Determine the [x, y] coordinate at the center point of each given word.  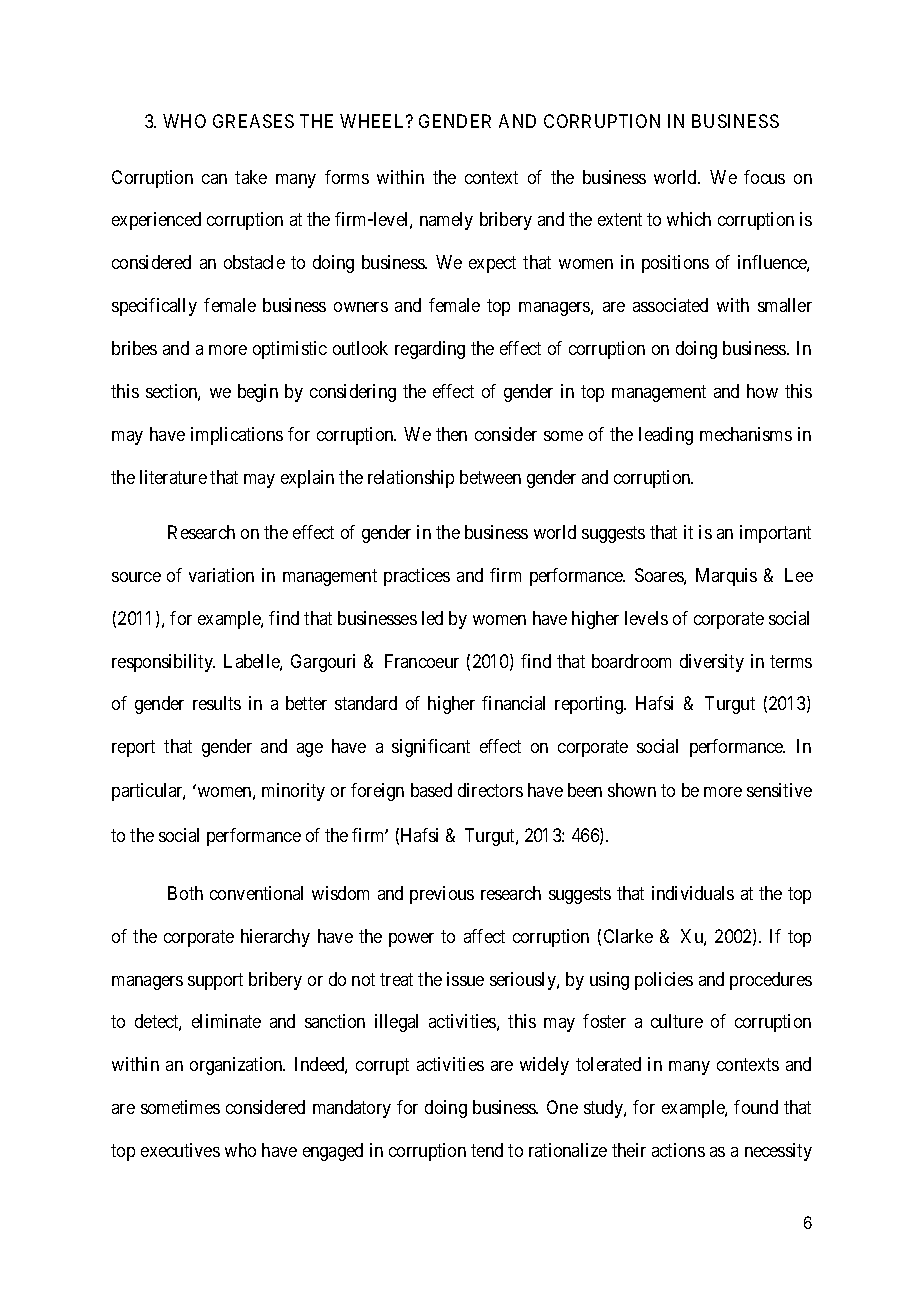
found [756, 1107]
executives [180, 1150]
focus [764, 177]
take [251, 177]
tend [487, 1150]
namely [446, 221]
